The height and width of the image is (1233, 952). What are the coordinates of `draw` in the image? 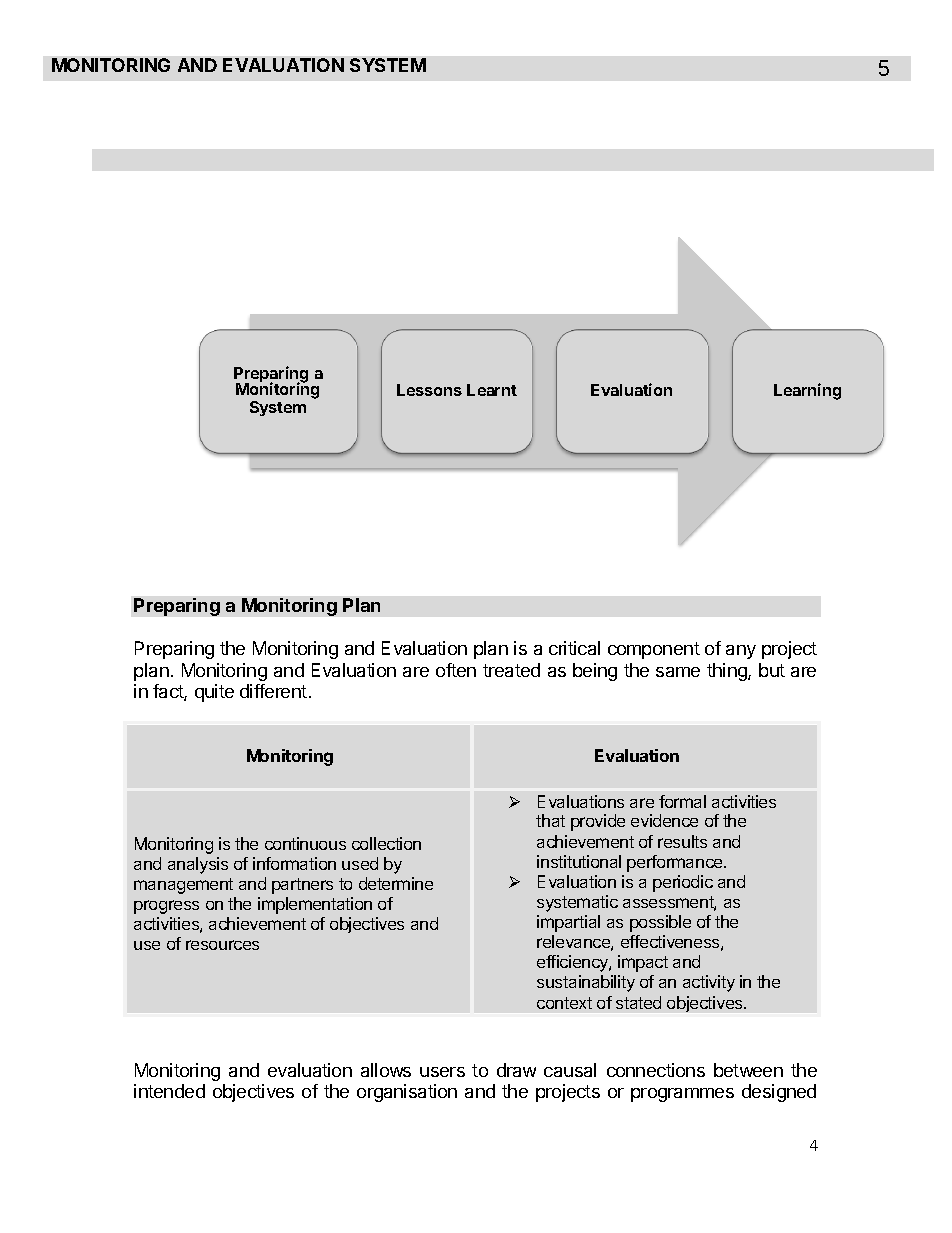 It's located at (516, 1070).
